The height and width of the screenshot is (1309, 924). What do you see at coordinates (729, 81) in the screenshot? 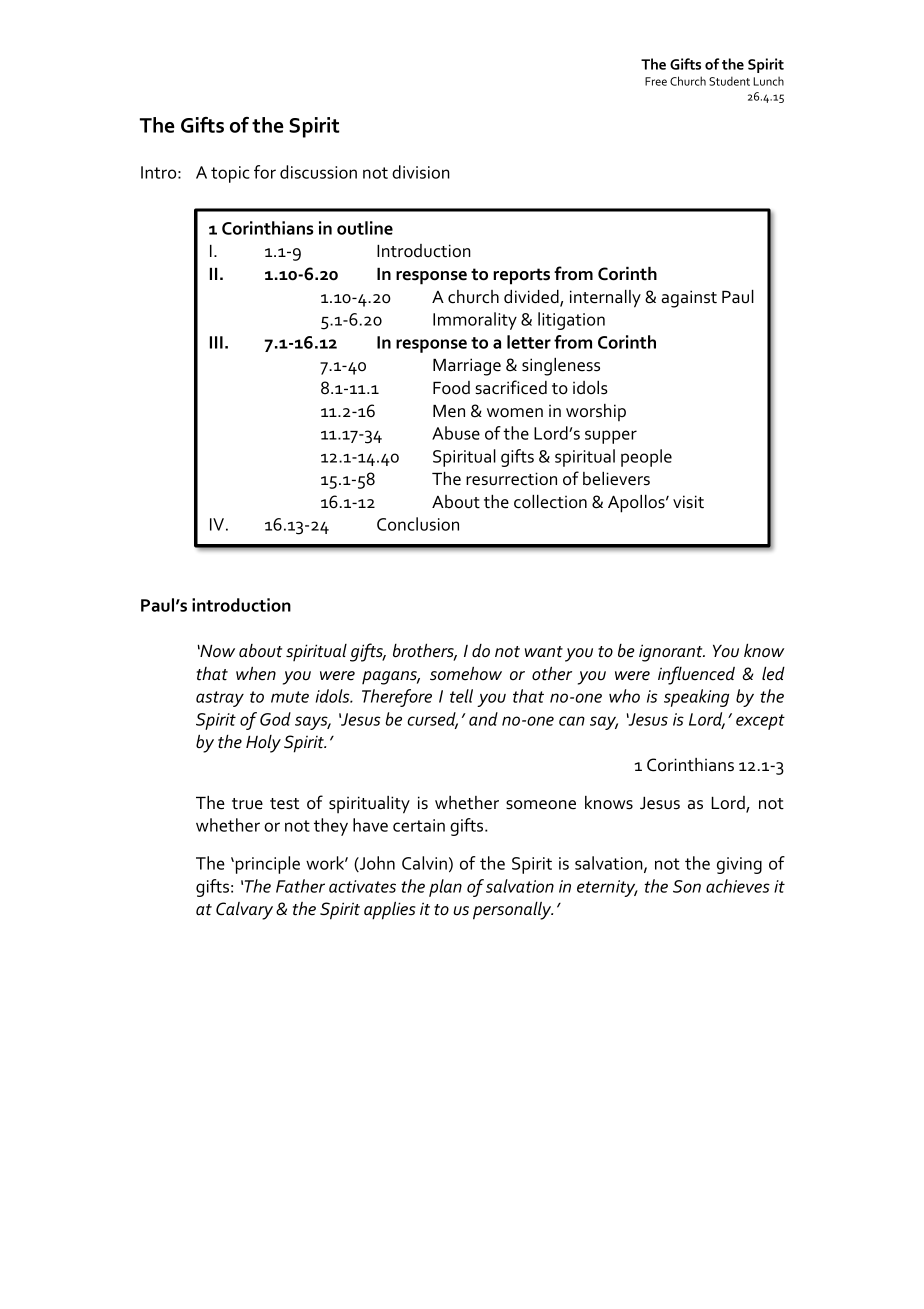
I see `Student` at bounding box center [729, 81].
